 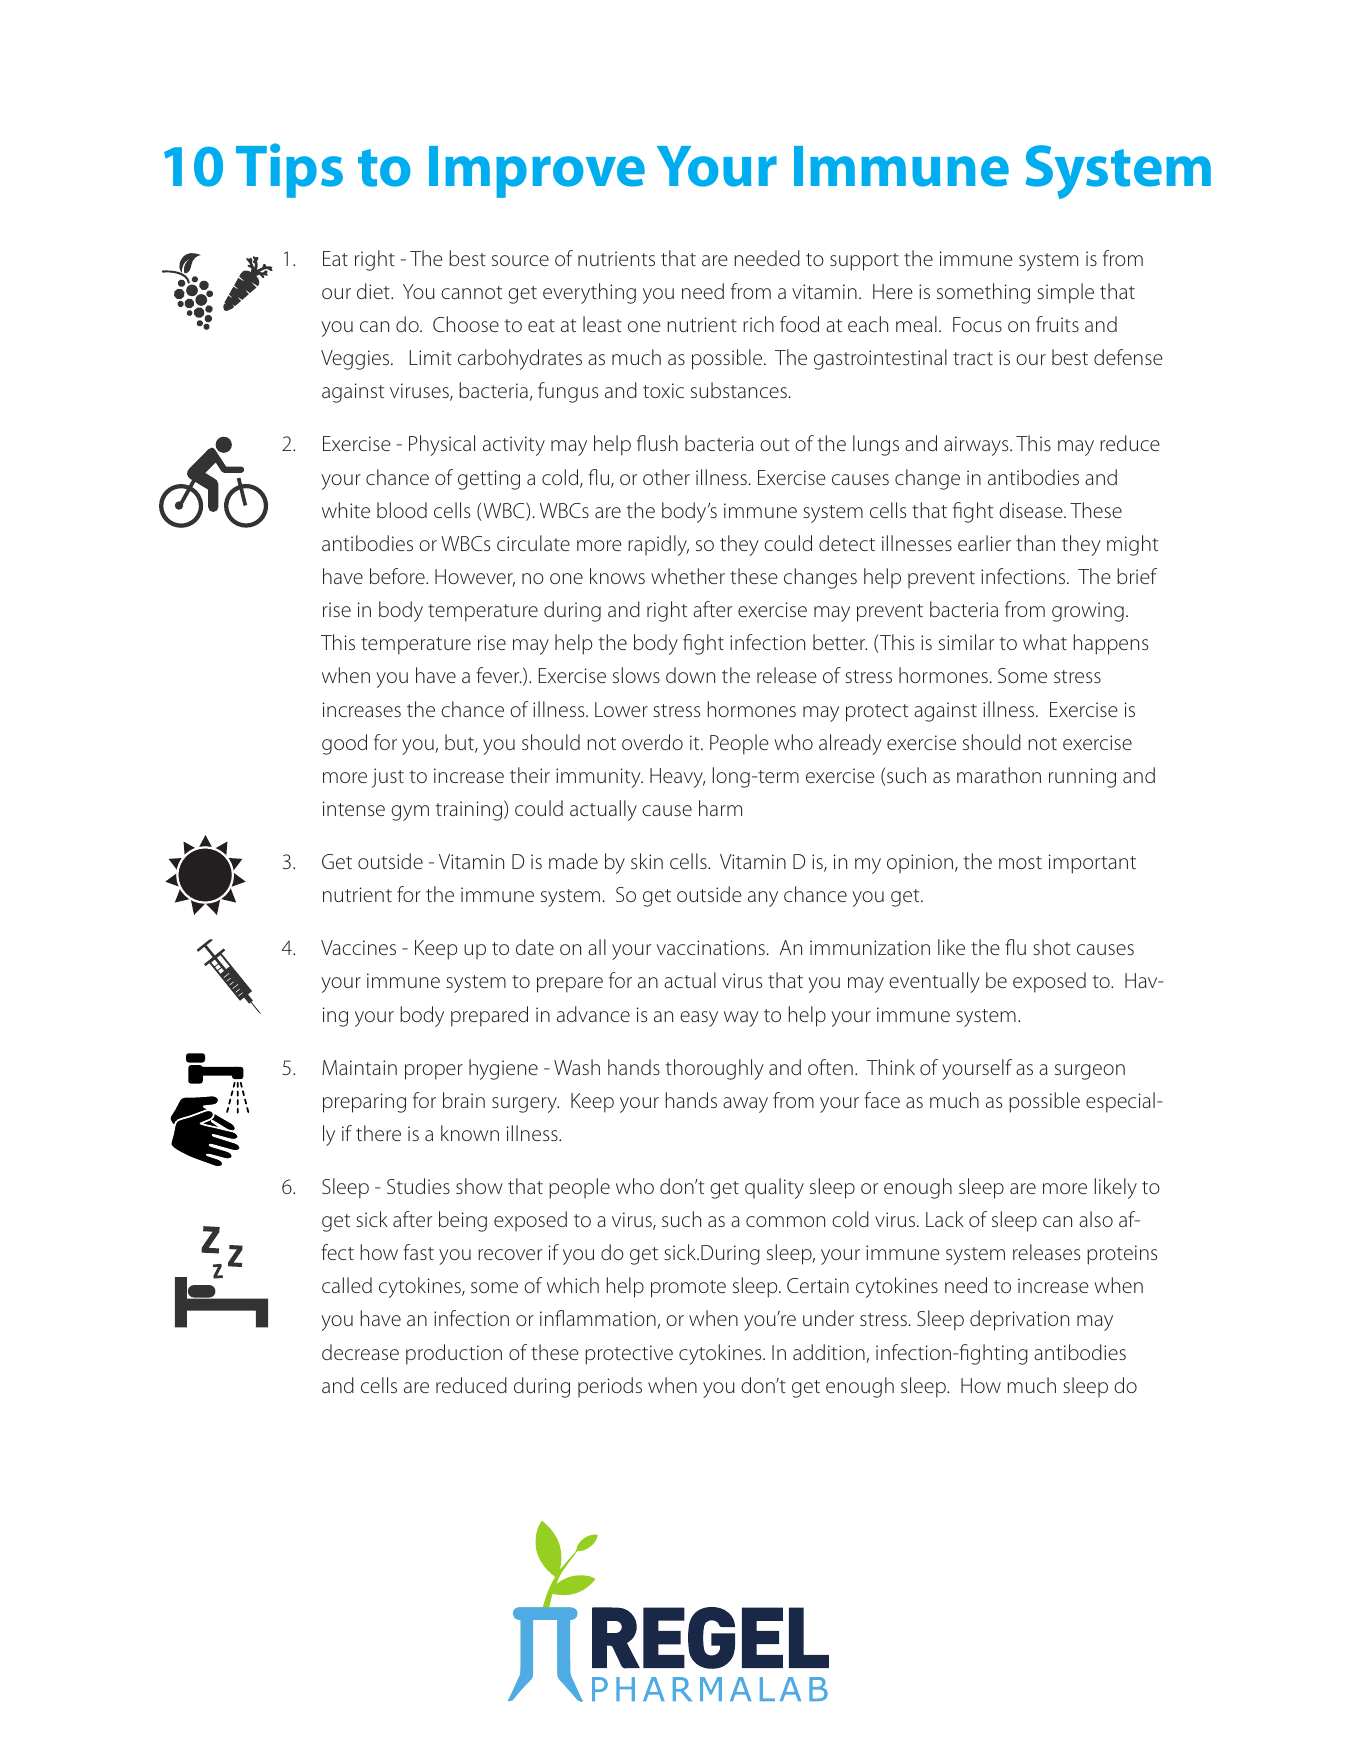 What do you see at coordinates (360, 1352) in the page?
I see `decrease` at bounding box center [360, 1352].
